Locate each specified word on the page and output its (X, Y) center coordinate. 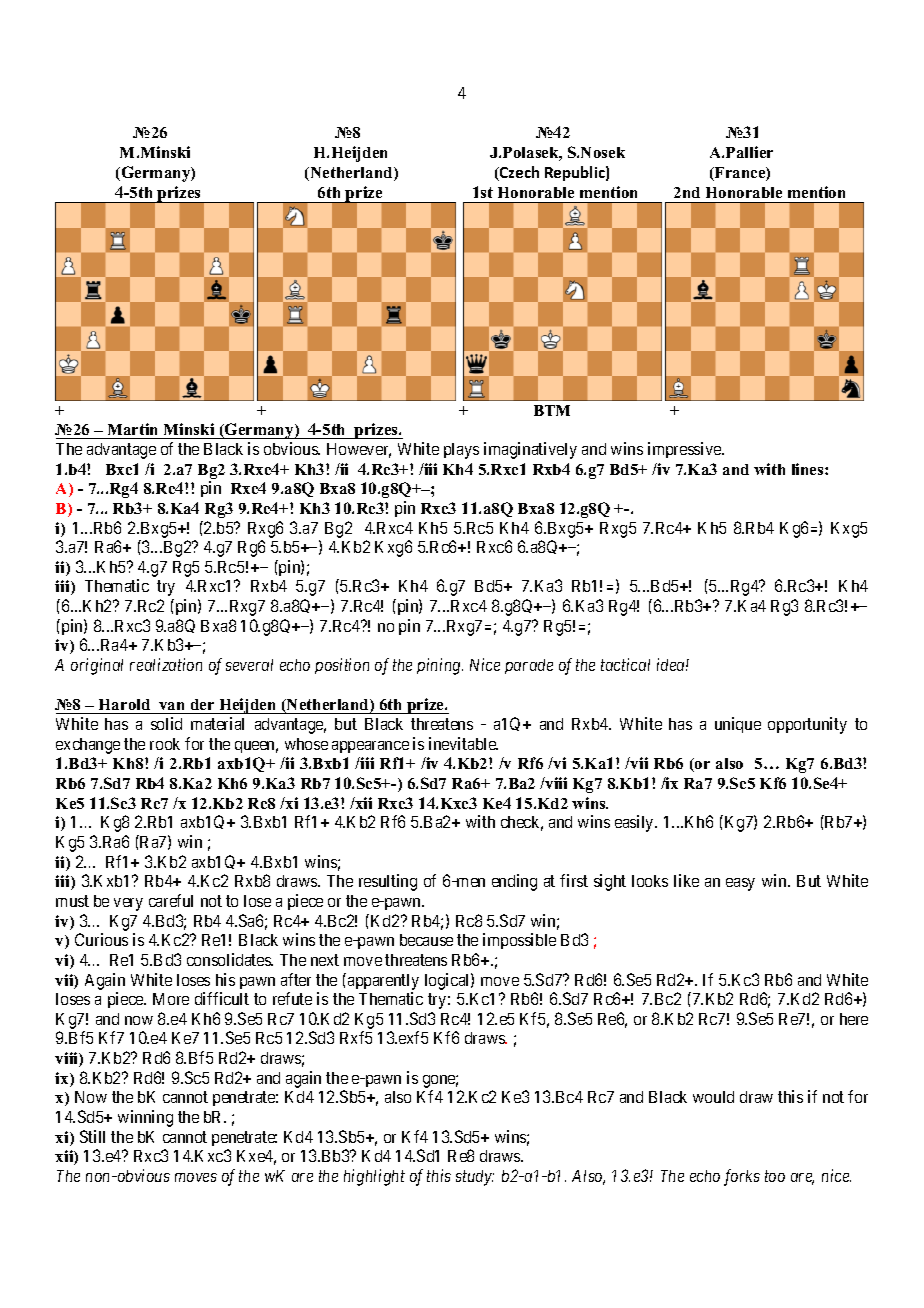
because (426, 940)
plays (461, 451)
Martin (132, 429)
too (775, 1176)
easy (740, 884)
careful (171, 900)
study (475, 1178)
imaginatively (530, 450)
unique (738, 725)
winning (145, 1118)
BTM (552, 410)
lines (809, 469)
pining (440, 666)
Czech (518, 173)
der (202, 706)
